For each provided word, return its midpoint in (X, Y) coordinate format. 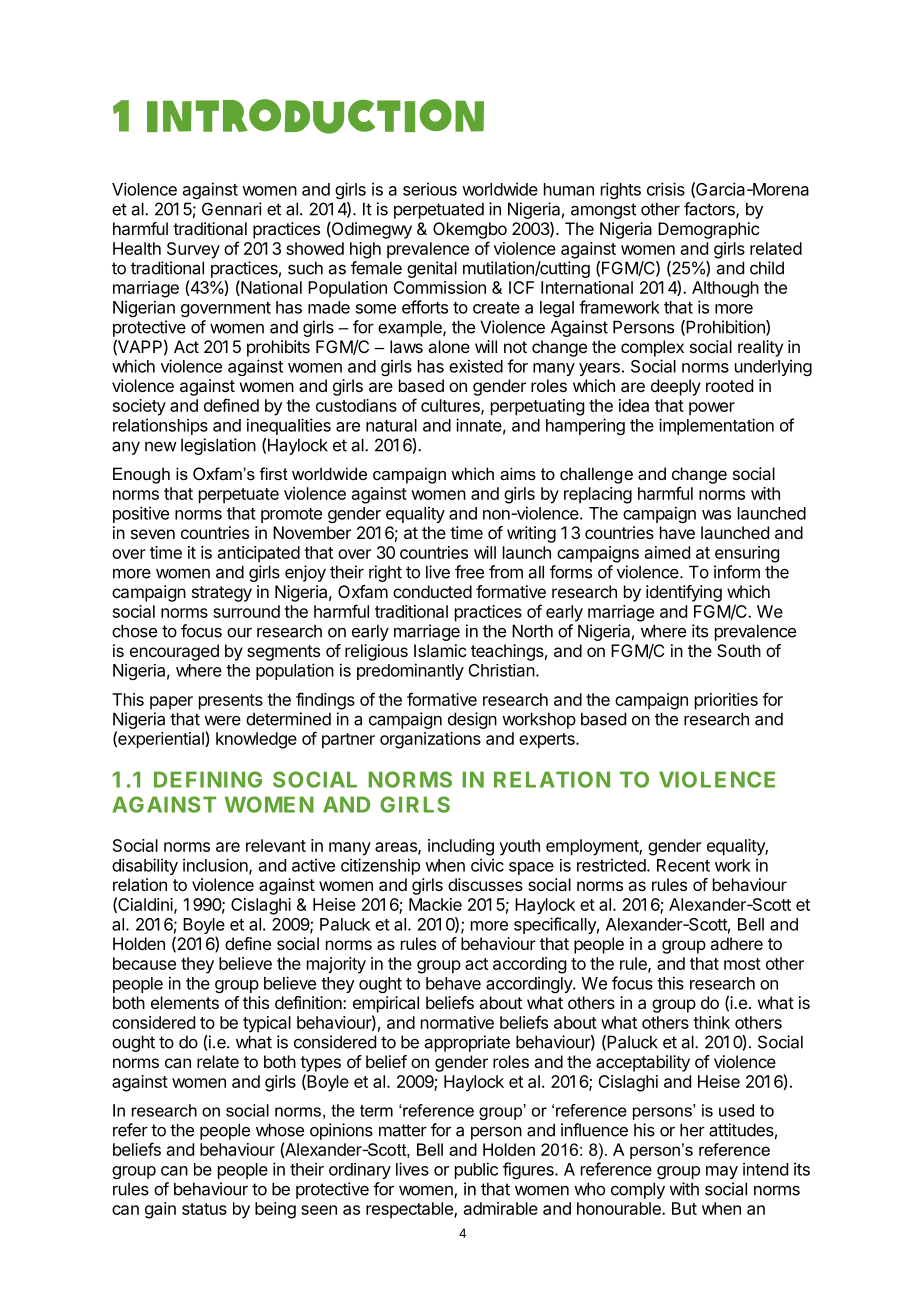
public (476, 1170)
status (204, 1209)
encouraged (174, 652)
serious (430, 189)
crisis (666, 189)
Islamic (440, 650)
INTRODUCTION (315, 116)
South (739, 650)
